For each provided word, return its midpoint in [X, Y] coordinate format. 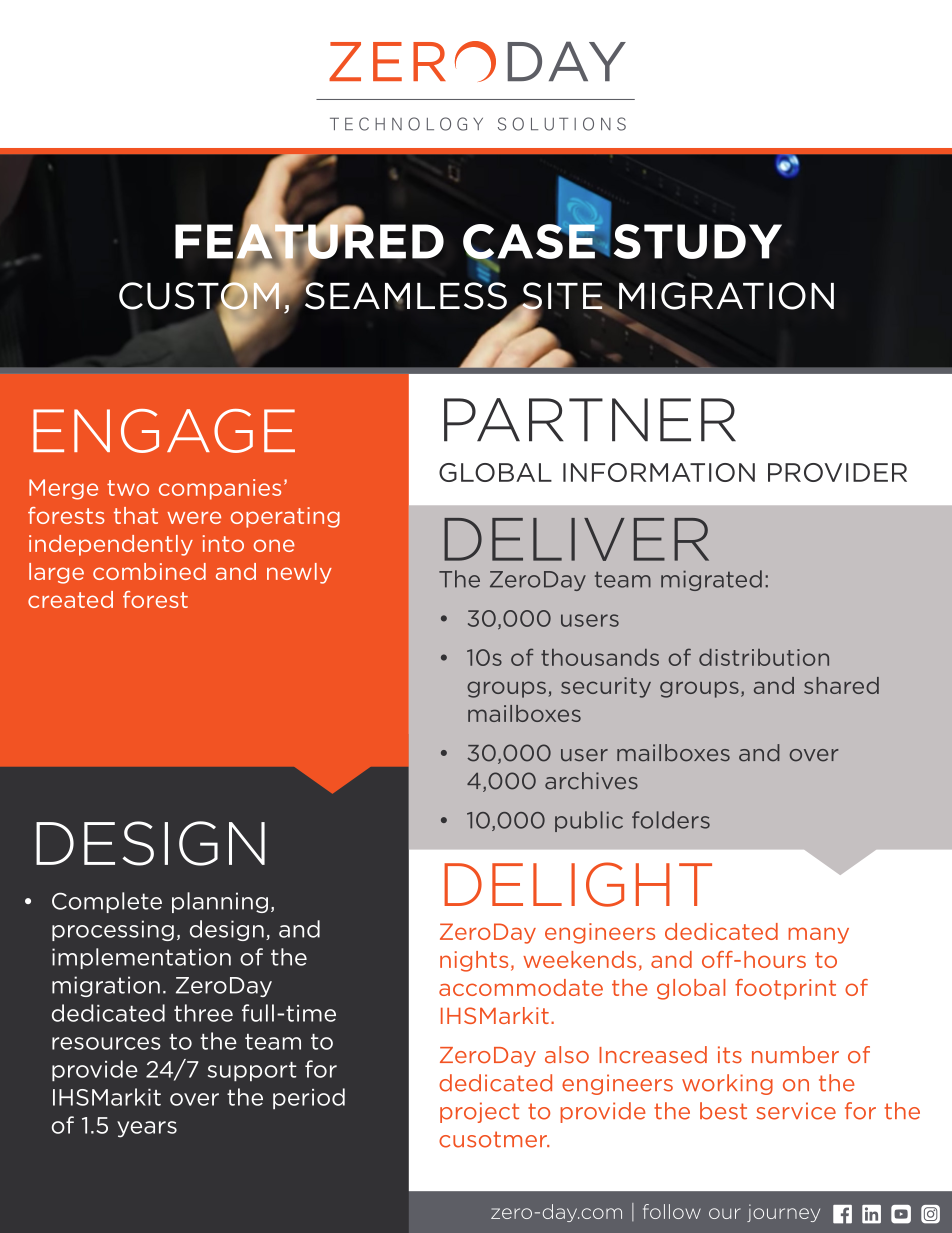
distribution [764, 657]
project [479, 1112]
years [147, 1129]
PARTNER [590, 420]
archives [591, 781]
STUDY [698, 241]
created [70, 599]
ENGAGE [164, 431]
